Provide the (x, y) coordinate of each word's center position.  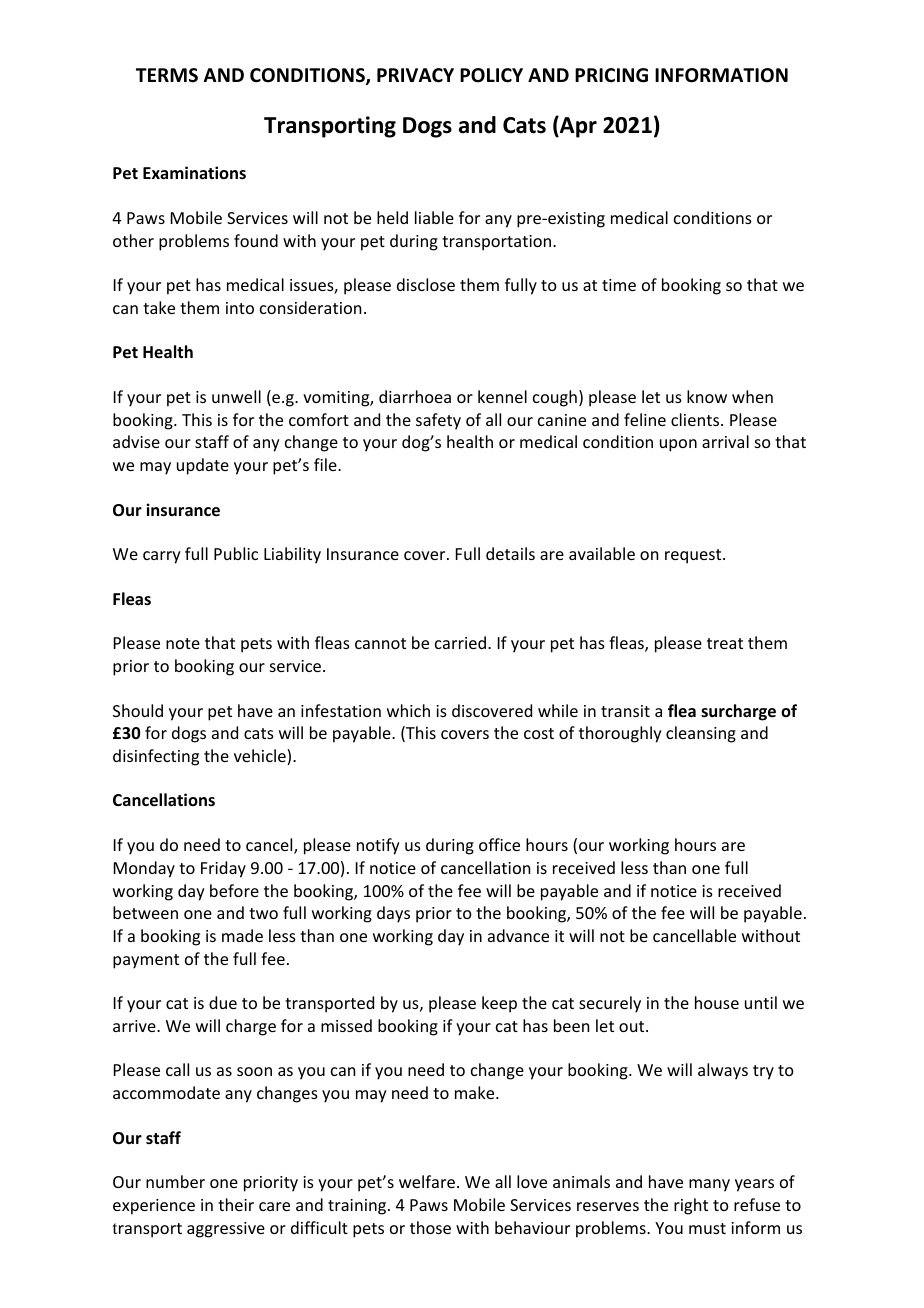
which (408, 710)
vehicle (261, 757)
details (510, 553)
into (240, 308)
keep (499, 1004)
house (717, 1002)
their (236, 1204)
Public (236, 553)
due (223, 1002)
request (694, 556)
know (707, 396)
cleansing (701, 734)
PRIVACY (415, 75)
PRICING (611, 75)
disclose (426, 284)
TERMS (167, 75)
